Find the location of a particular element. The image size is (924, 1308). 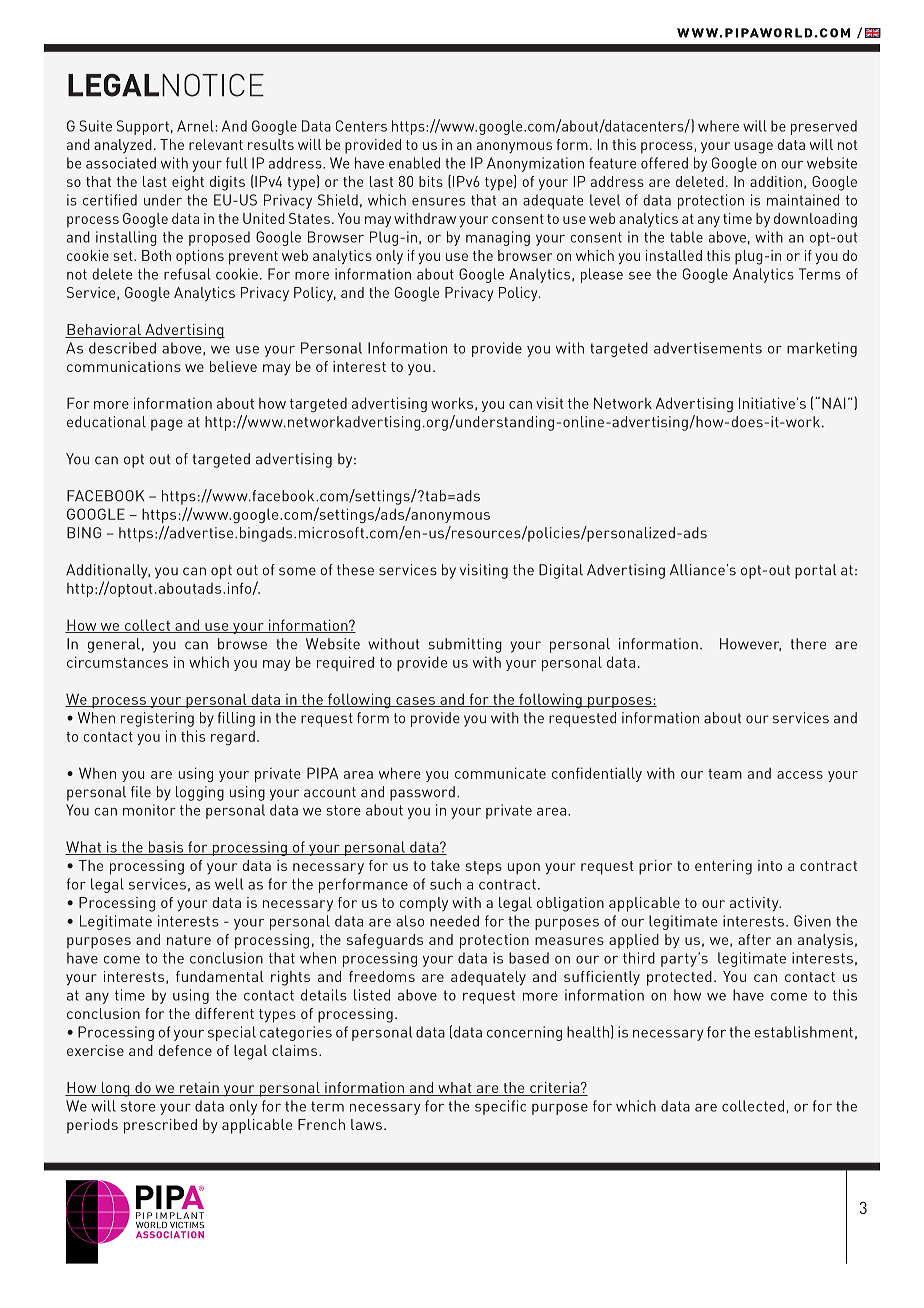

relevant is located at coordinates (216, 144).
